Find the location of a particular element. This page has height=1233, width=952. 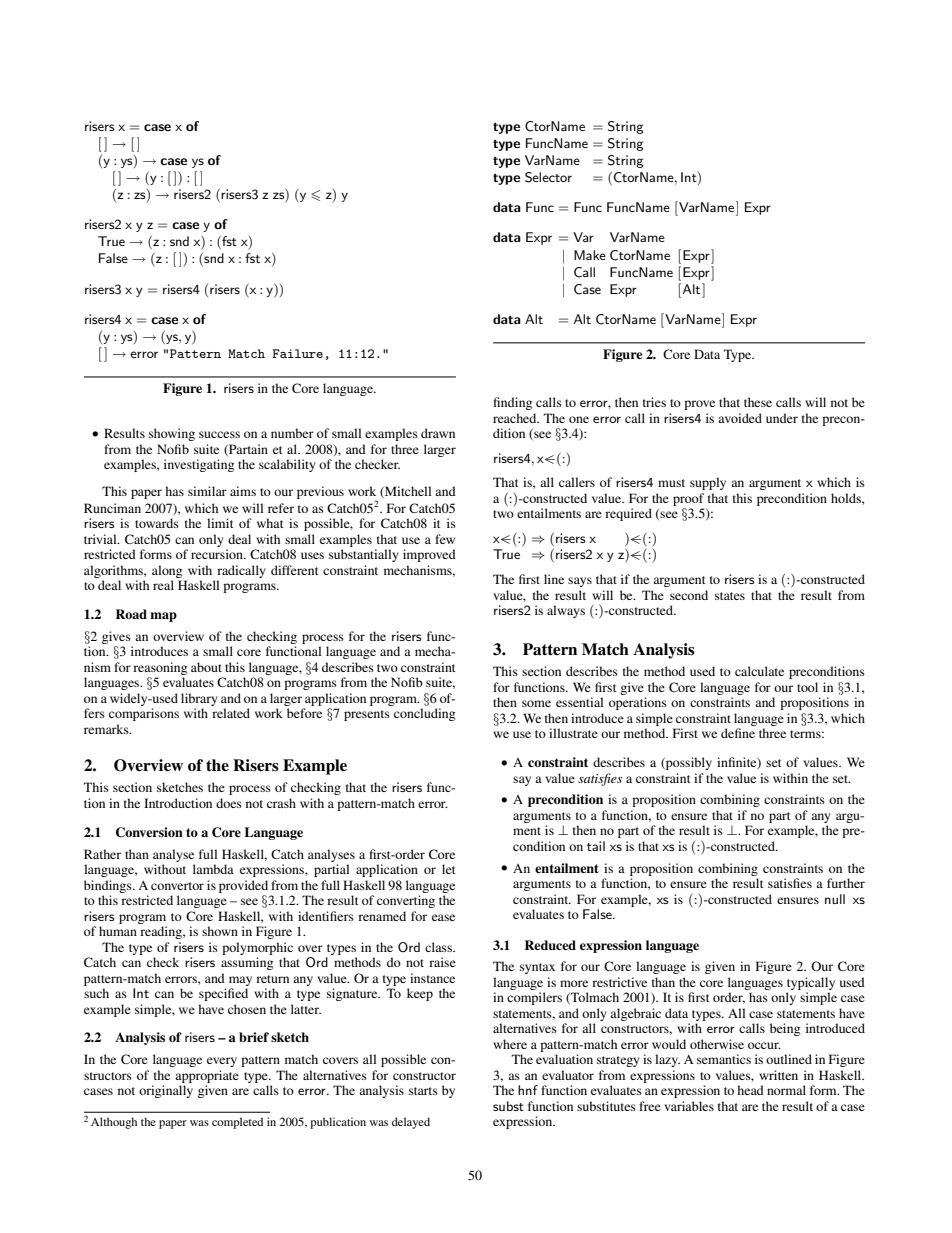

head is located at coordinates (750, 1090).
